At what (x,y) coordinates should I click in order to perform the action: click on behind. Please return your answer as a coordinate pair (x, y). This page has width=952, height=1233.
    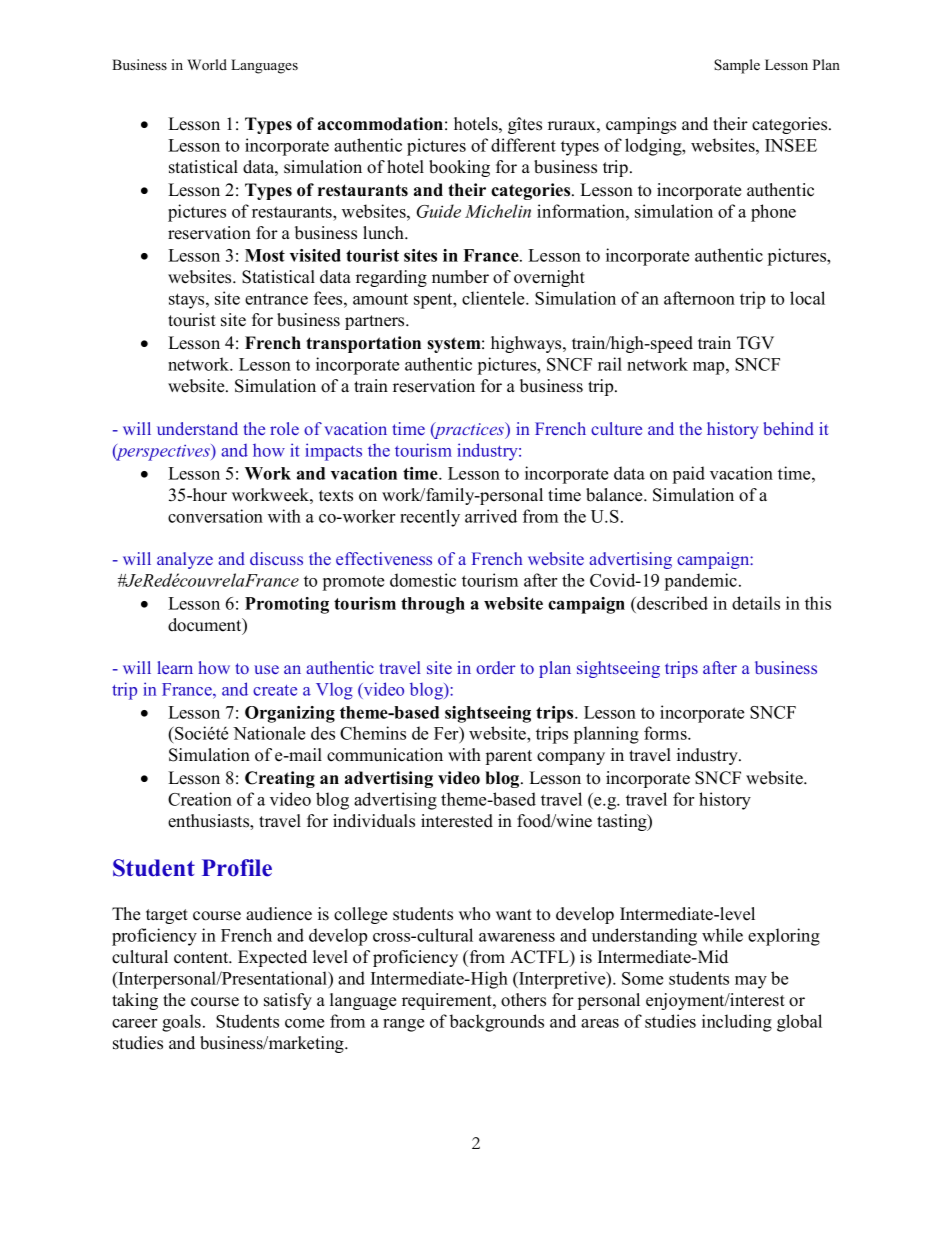
    Looking at the image, I should click on (788, 428).
